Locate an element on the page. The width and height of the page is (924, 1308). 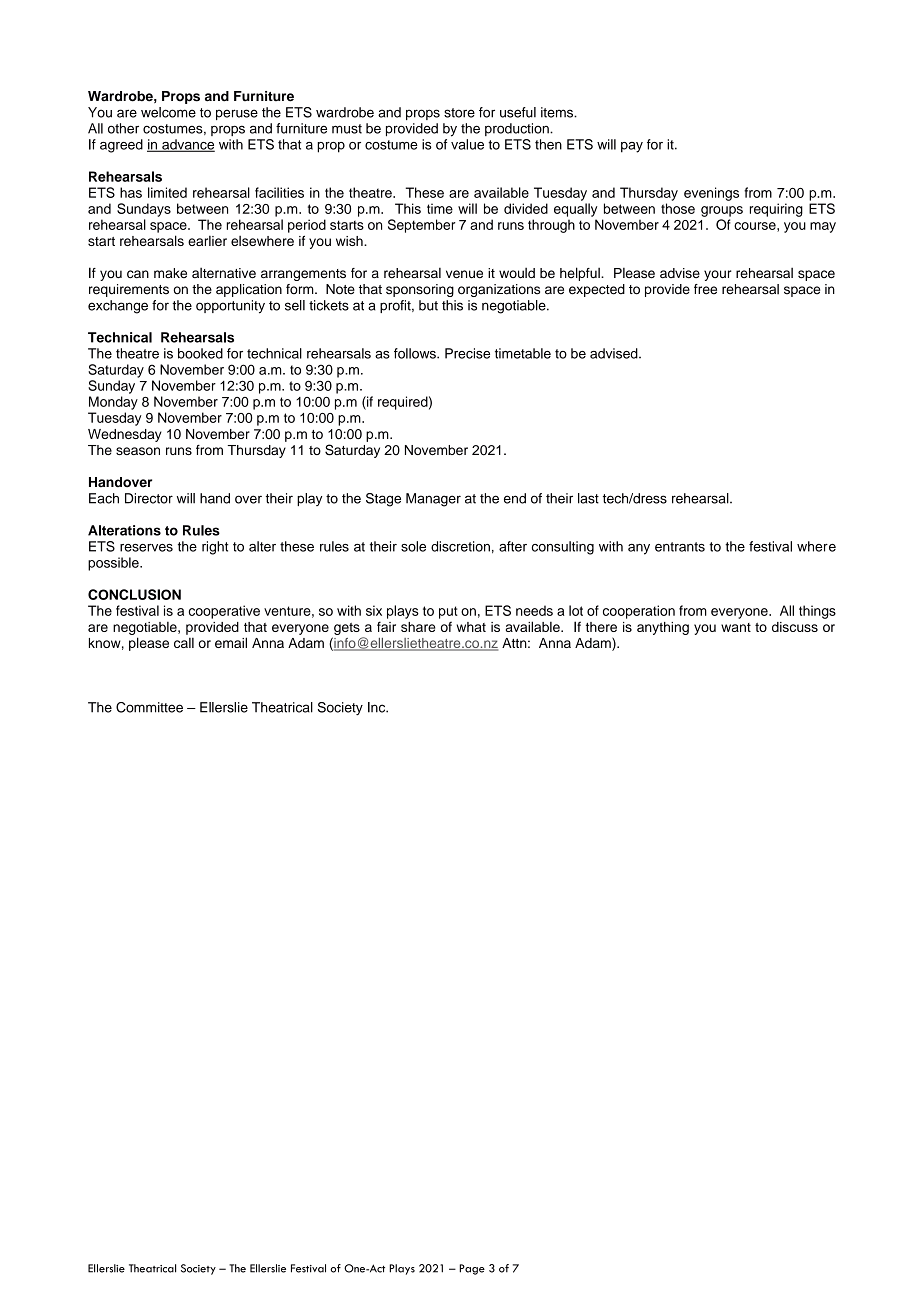
want is located at coordinates (736, 627).
